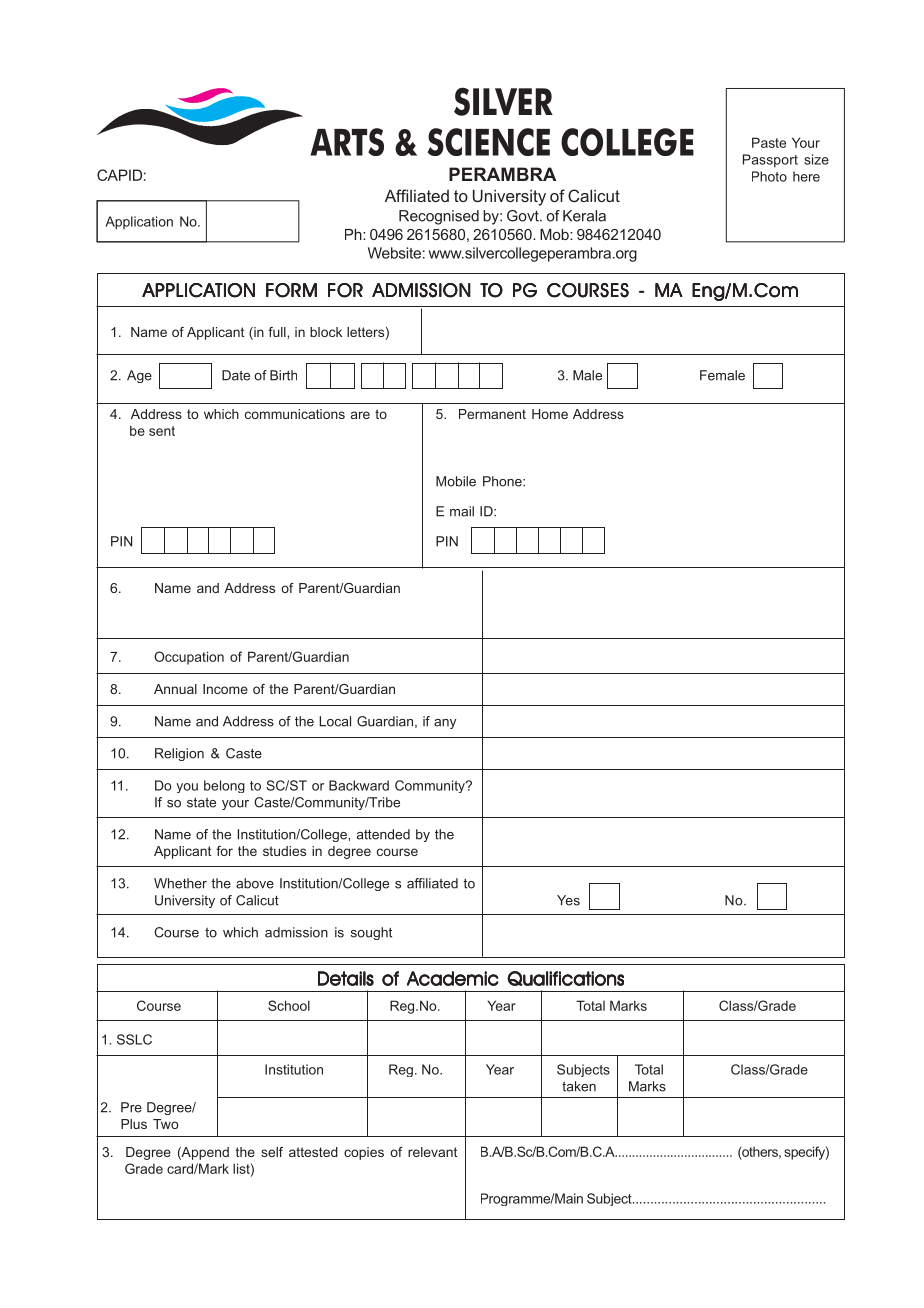 This screenshot has width=924, height=1308. What do you see at coordinates (347, 142) in the screenshot?
I see `ARTS` at bounding box center [347, 142].
